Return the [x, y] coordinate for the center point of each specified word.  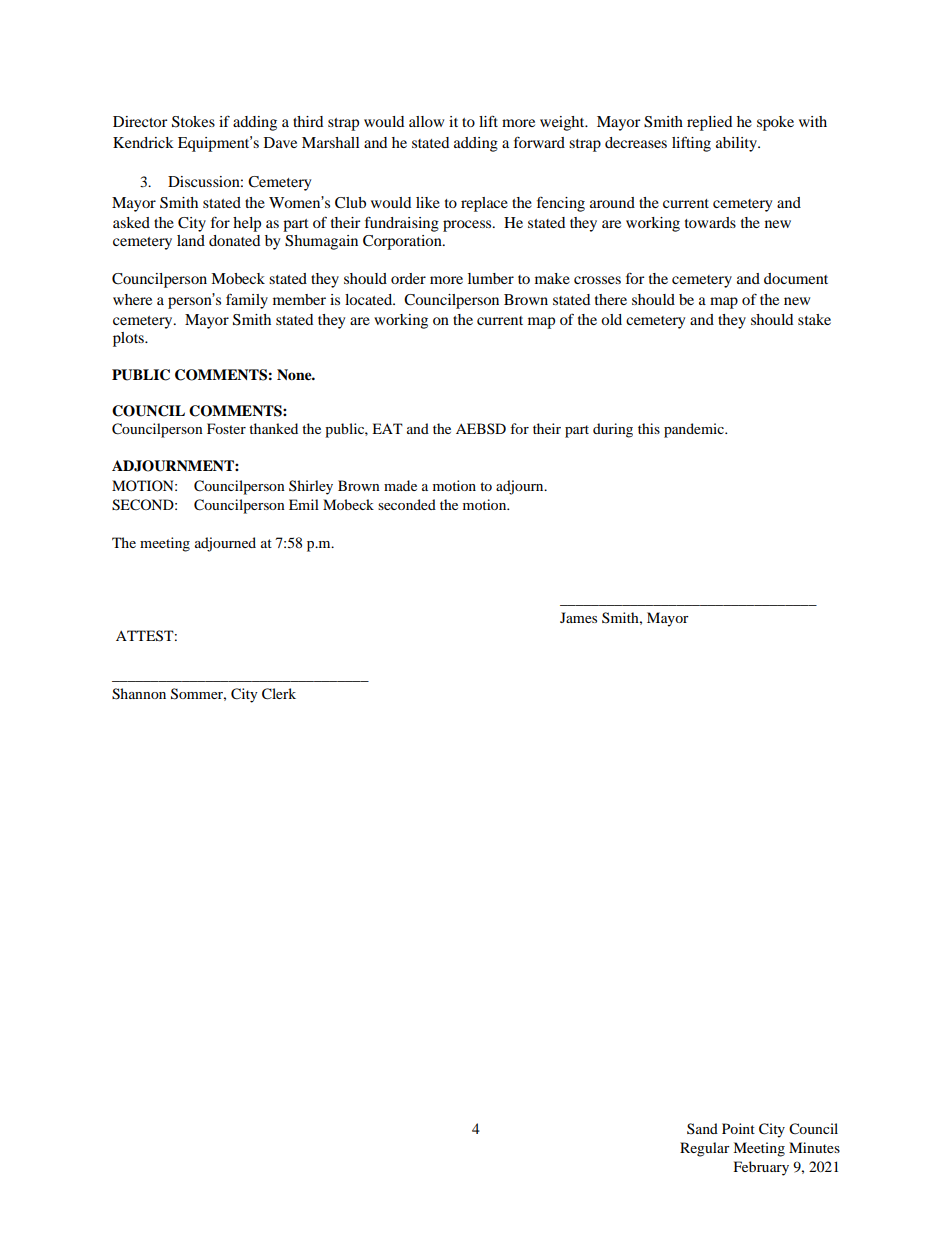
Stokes [193, 122]
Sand [702, 1128]
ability [737, 144]
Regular [705, 1149]
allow [426, 121]
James [578, 617]
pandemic [695, 430]
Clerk [279, 694]
